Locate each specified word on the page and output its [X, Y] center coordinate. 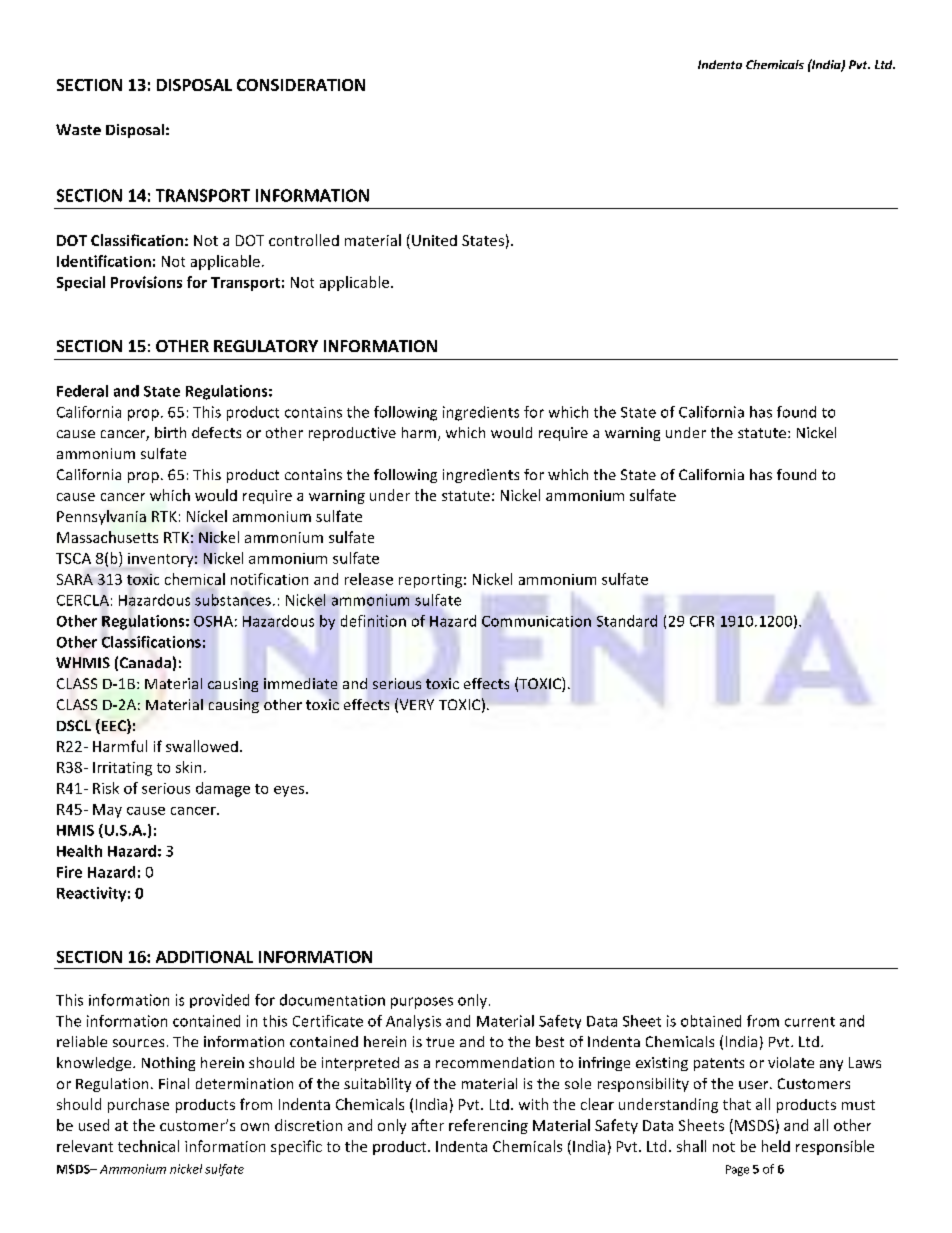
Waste [78, 129]
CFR [702, 621]
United [434, 240]
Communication [536, 621]
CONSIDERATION [301, 85]
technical [148, 1146]
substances [233, 600]
